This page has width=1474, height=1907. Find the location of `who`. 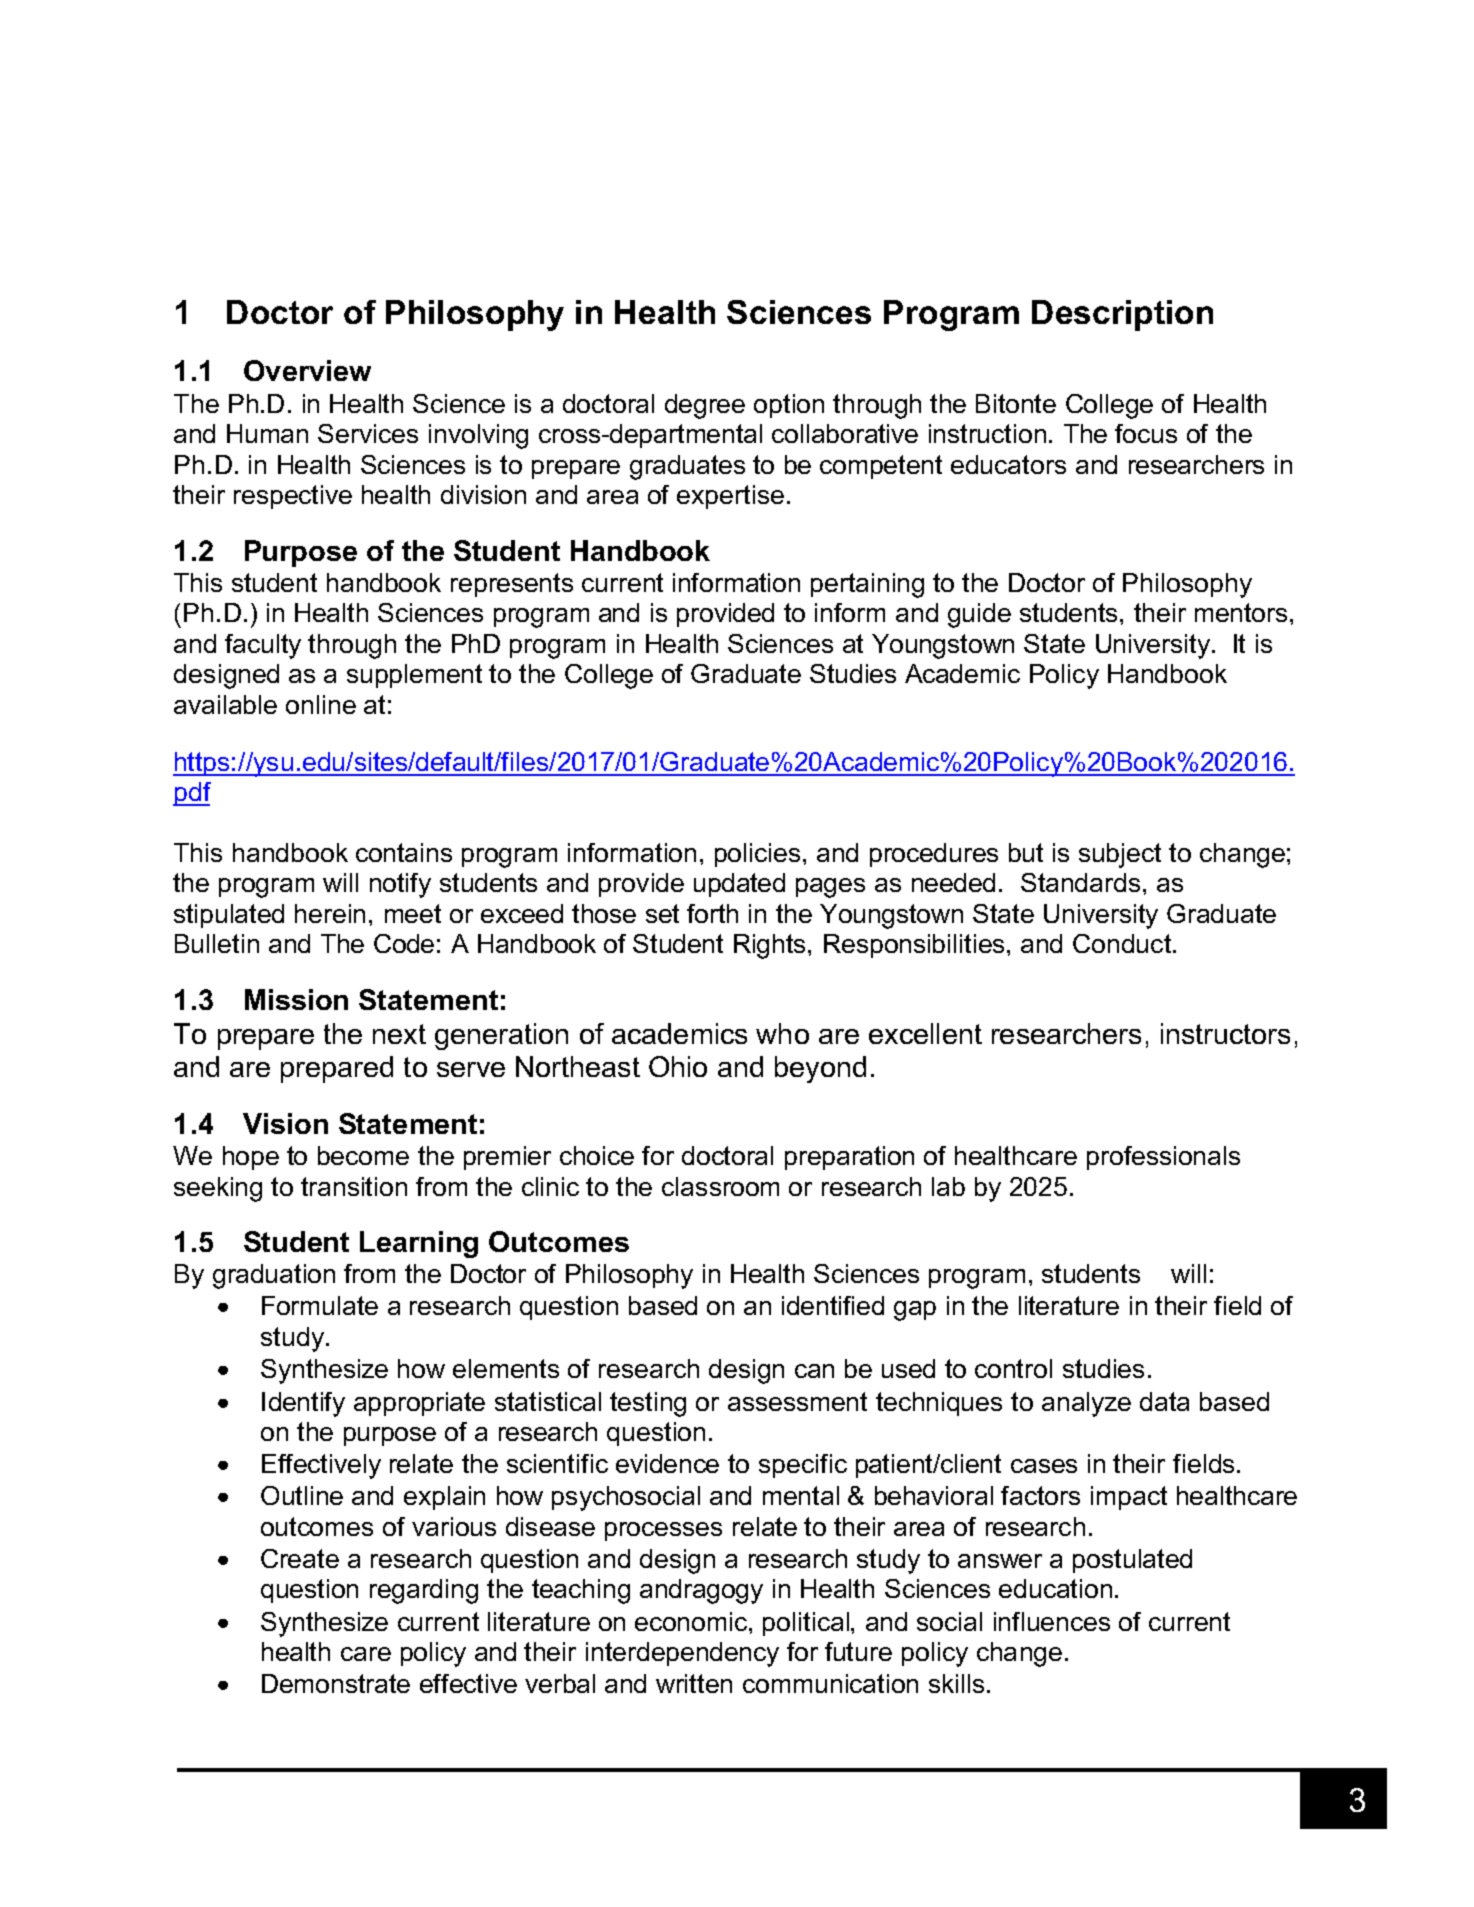

who is located at coordinates (782, 1033).
